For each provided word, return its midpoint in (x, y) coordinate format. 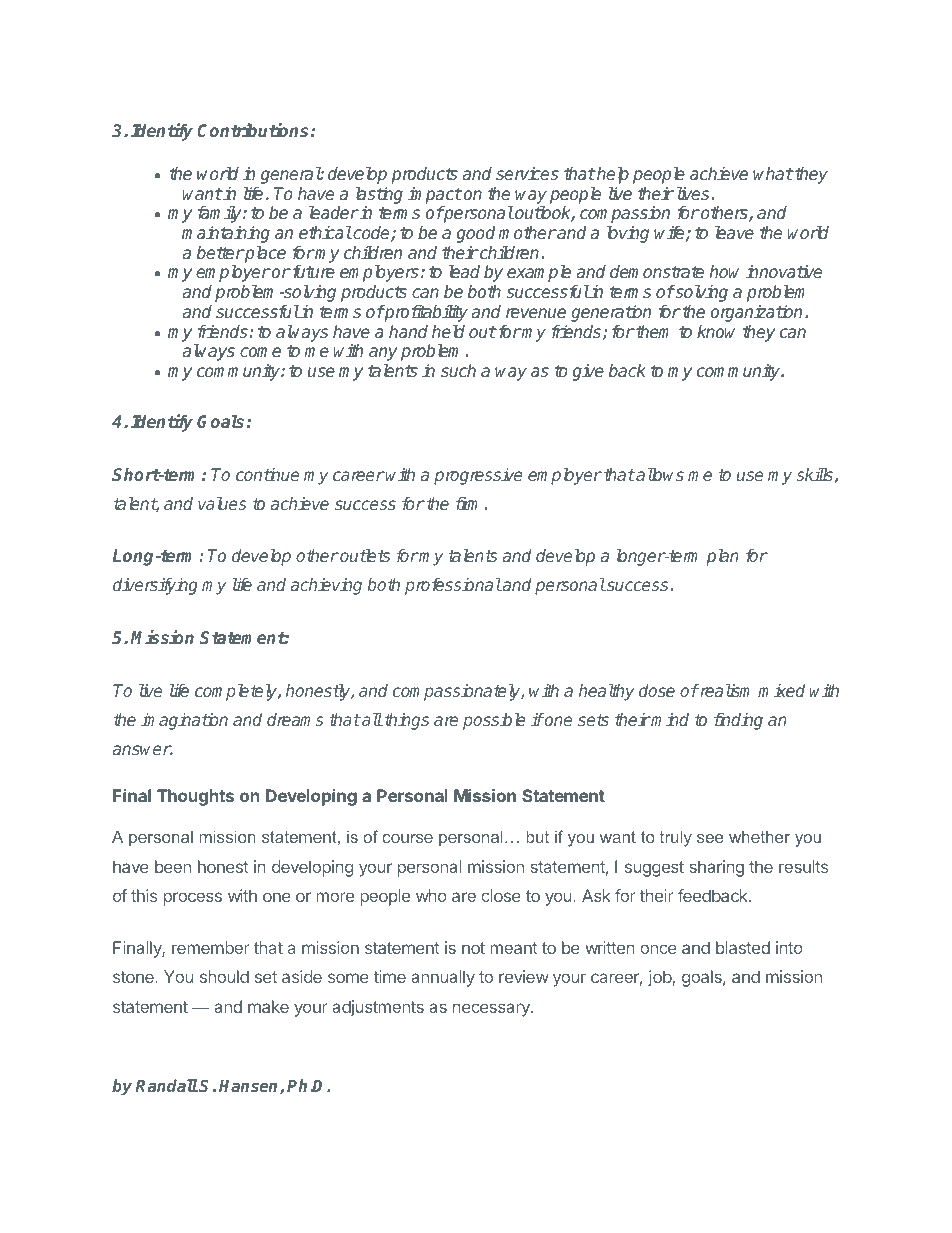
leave (734, 232)
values (222, 503)
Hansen (250, 1087)
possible (494, 721)
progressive (478, 476)
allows (659, 474)
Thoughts (195, 797)
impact (435, 195)
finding (738, 721)
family (221, 214)
